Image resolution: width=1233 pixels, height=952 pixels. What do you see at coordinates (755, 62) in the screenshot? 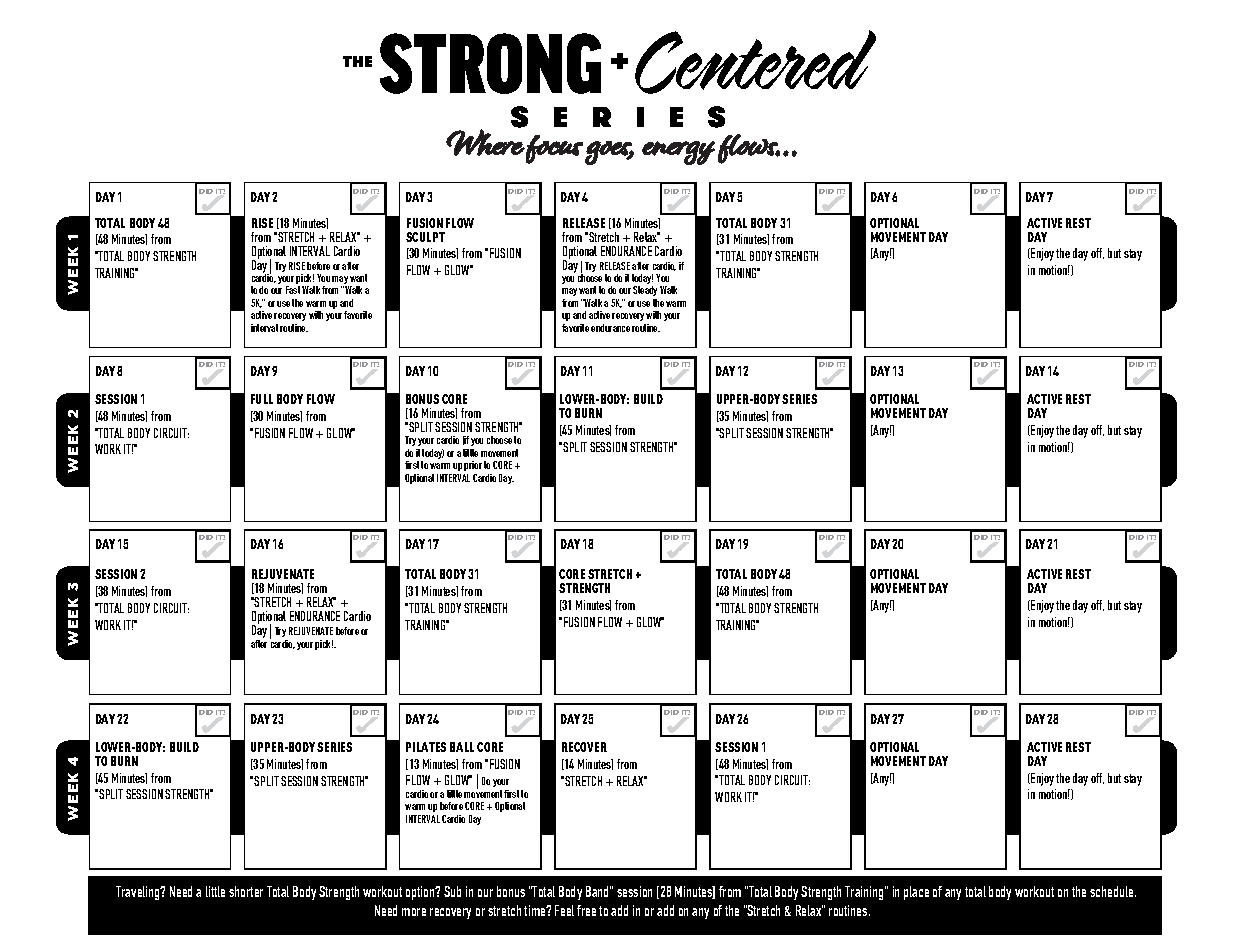
I see `Centered` at bounding box center [755, 62].
